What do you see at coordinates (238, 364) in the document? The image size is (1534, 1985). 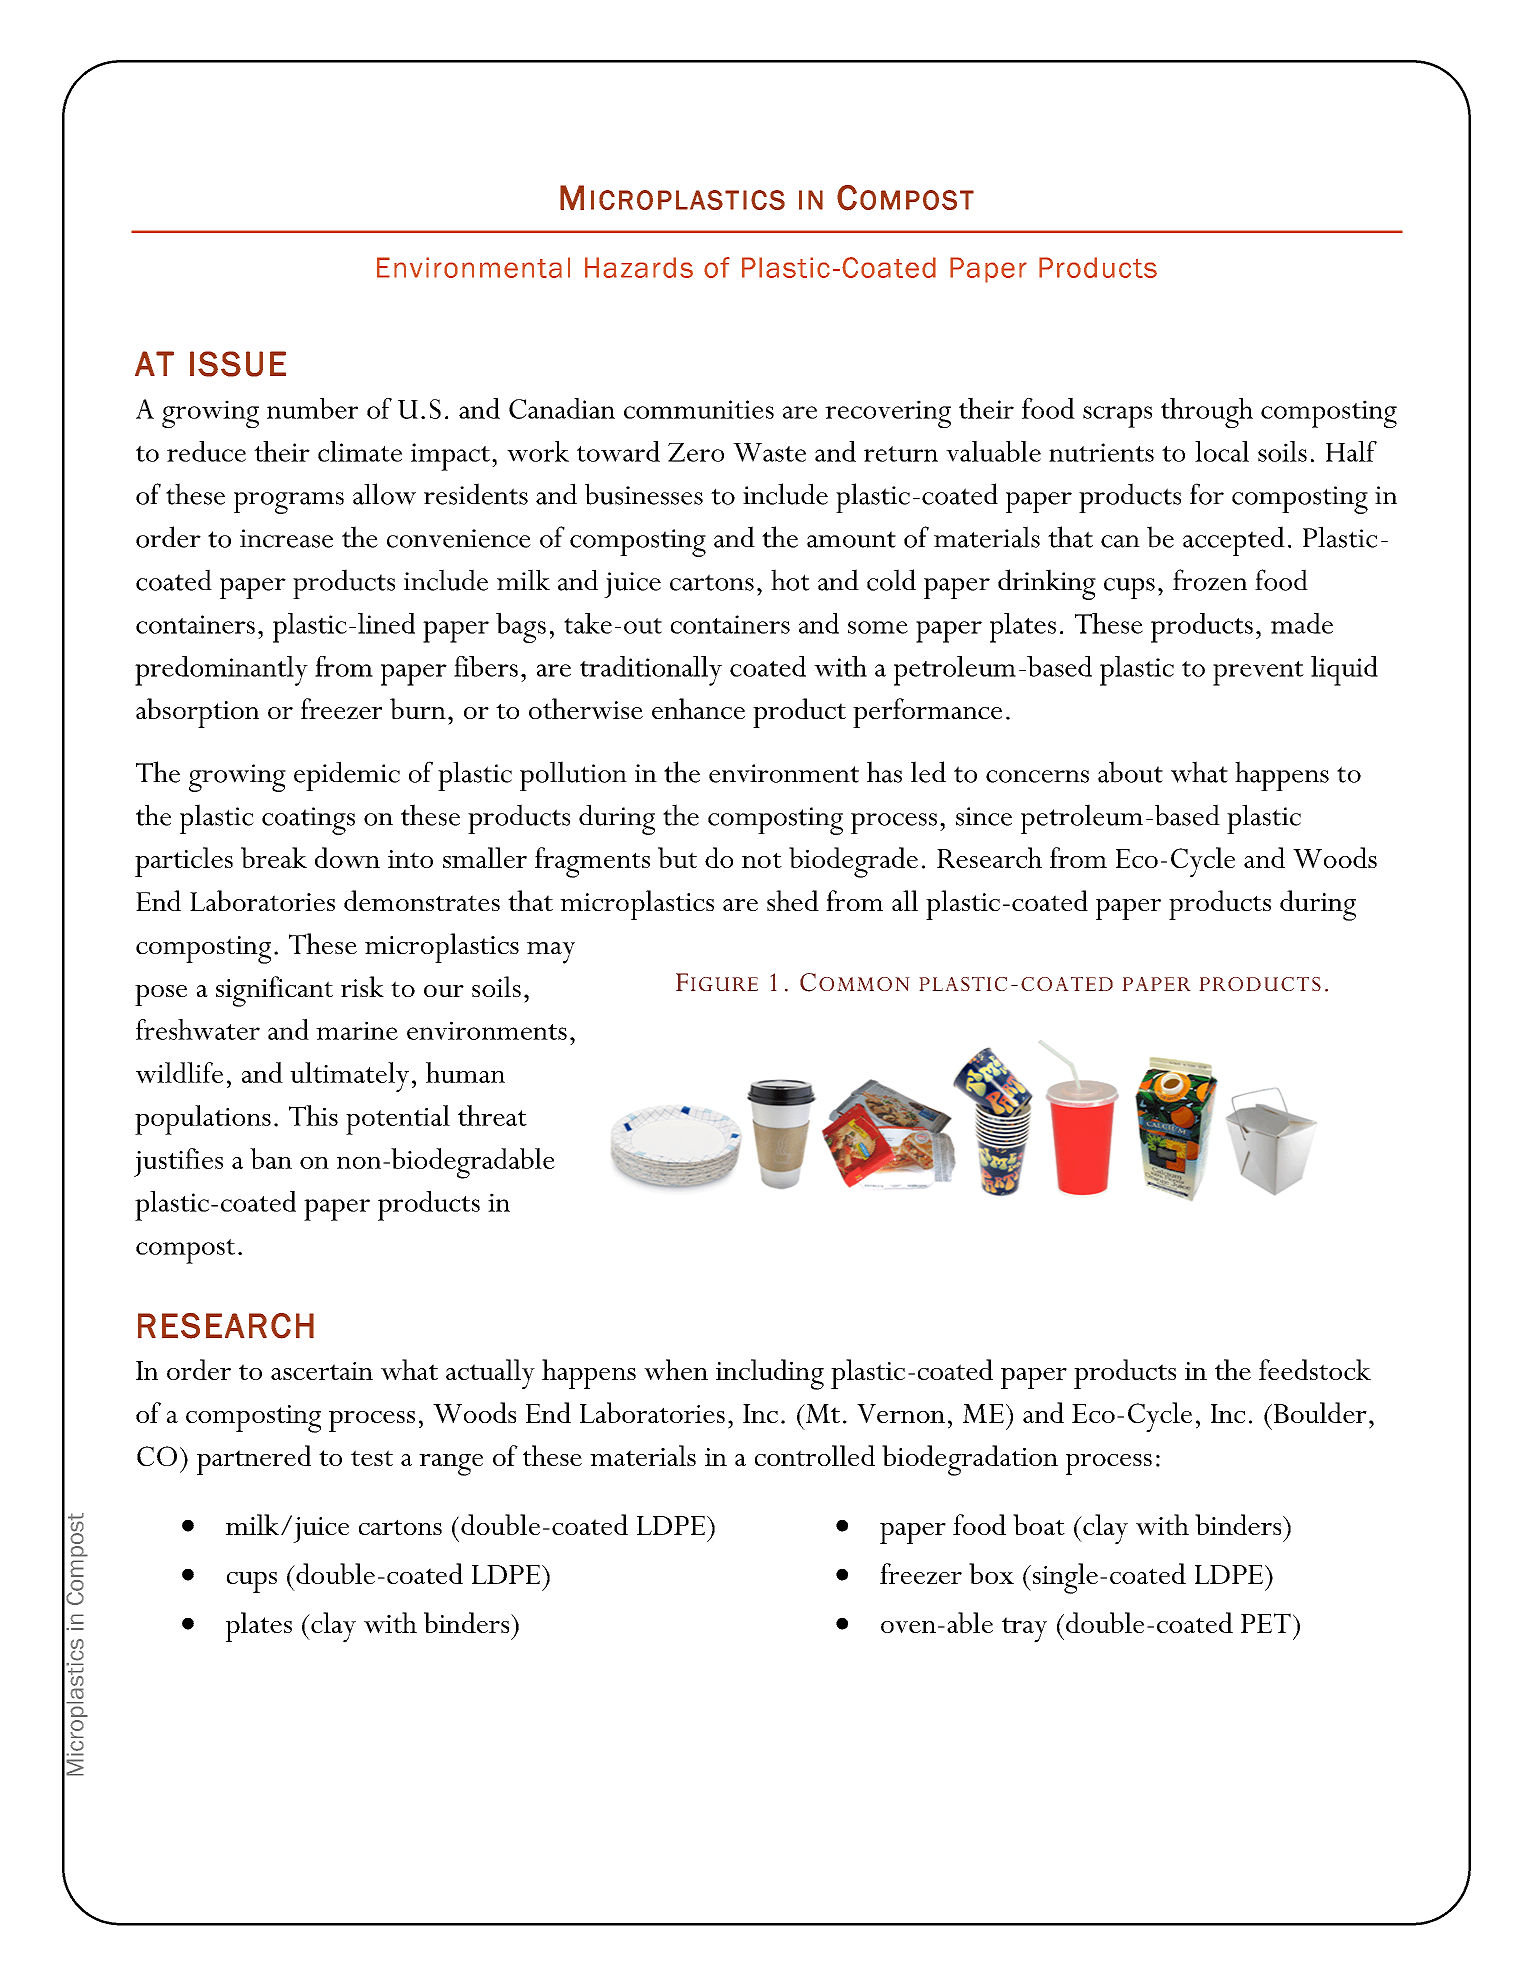 I see `ISSUE` at bounding box center [238, 364].
